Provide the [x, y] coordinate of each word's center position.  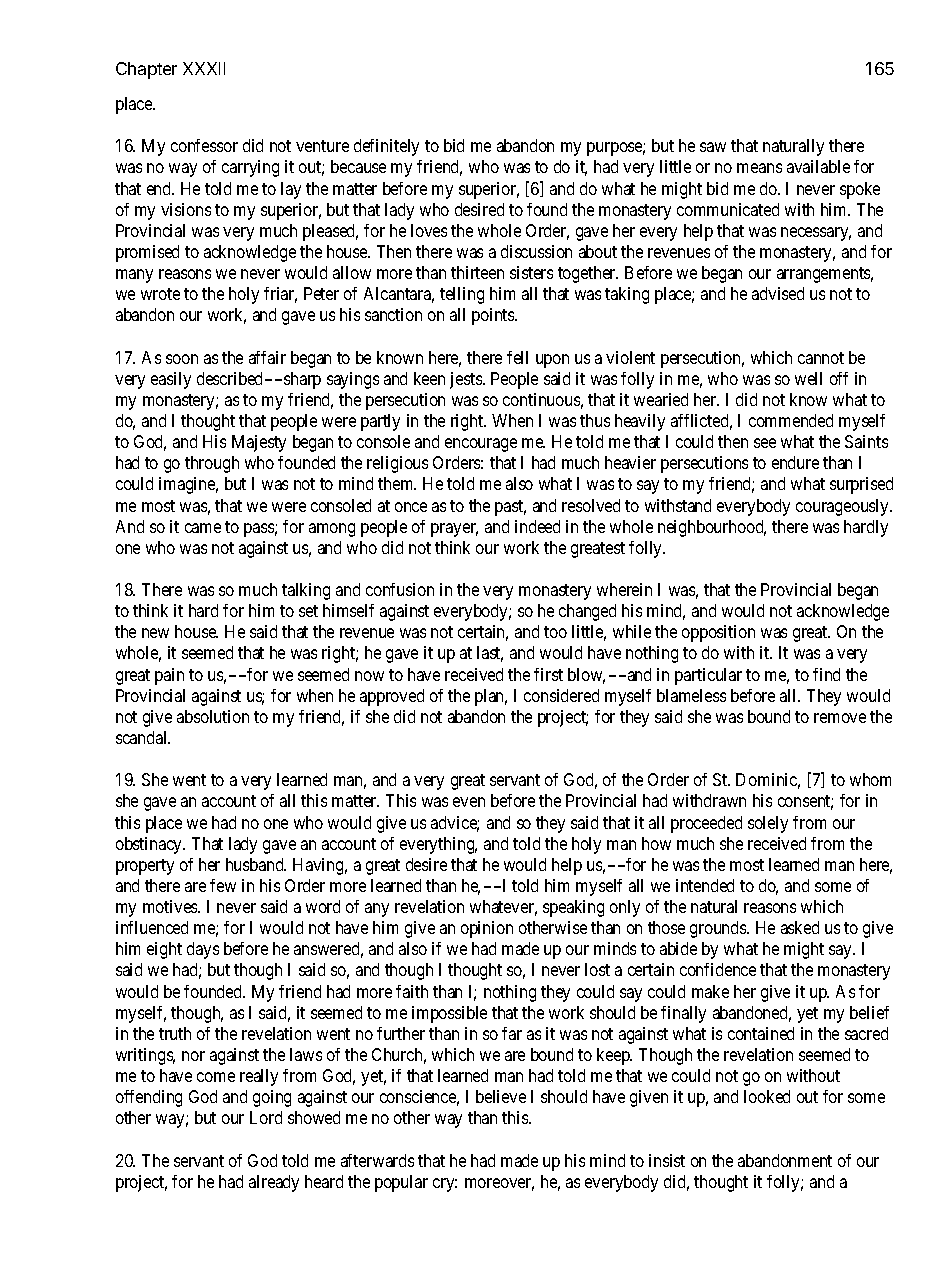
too [555, 632]
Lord [266, 1117]
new [155, 633]
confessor [204, 145]
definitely [386, 147]
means [759, 168]
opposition [718, 633]
